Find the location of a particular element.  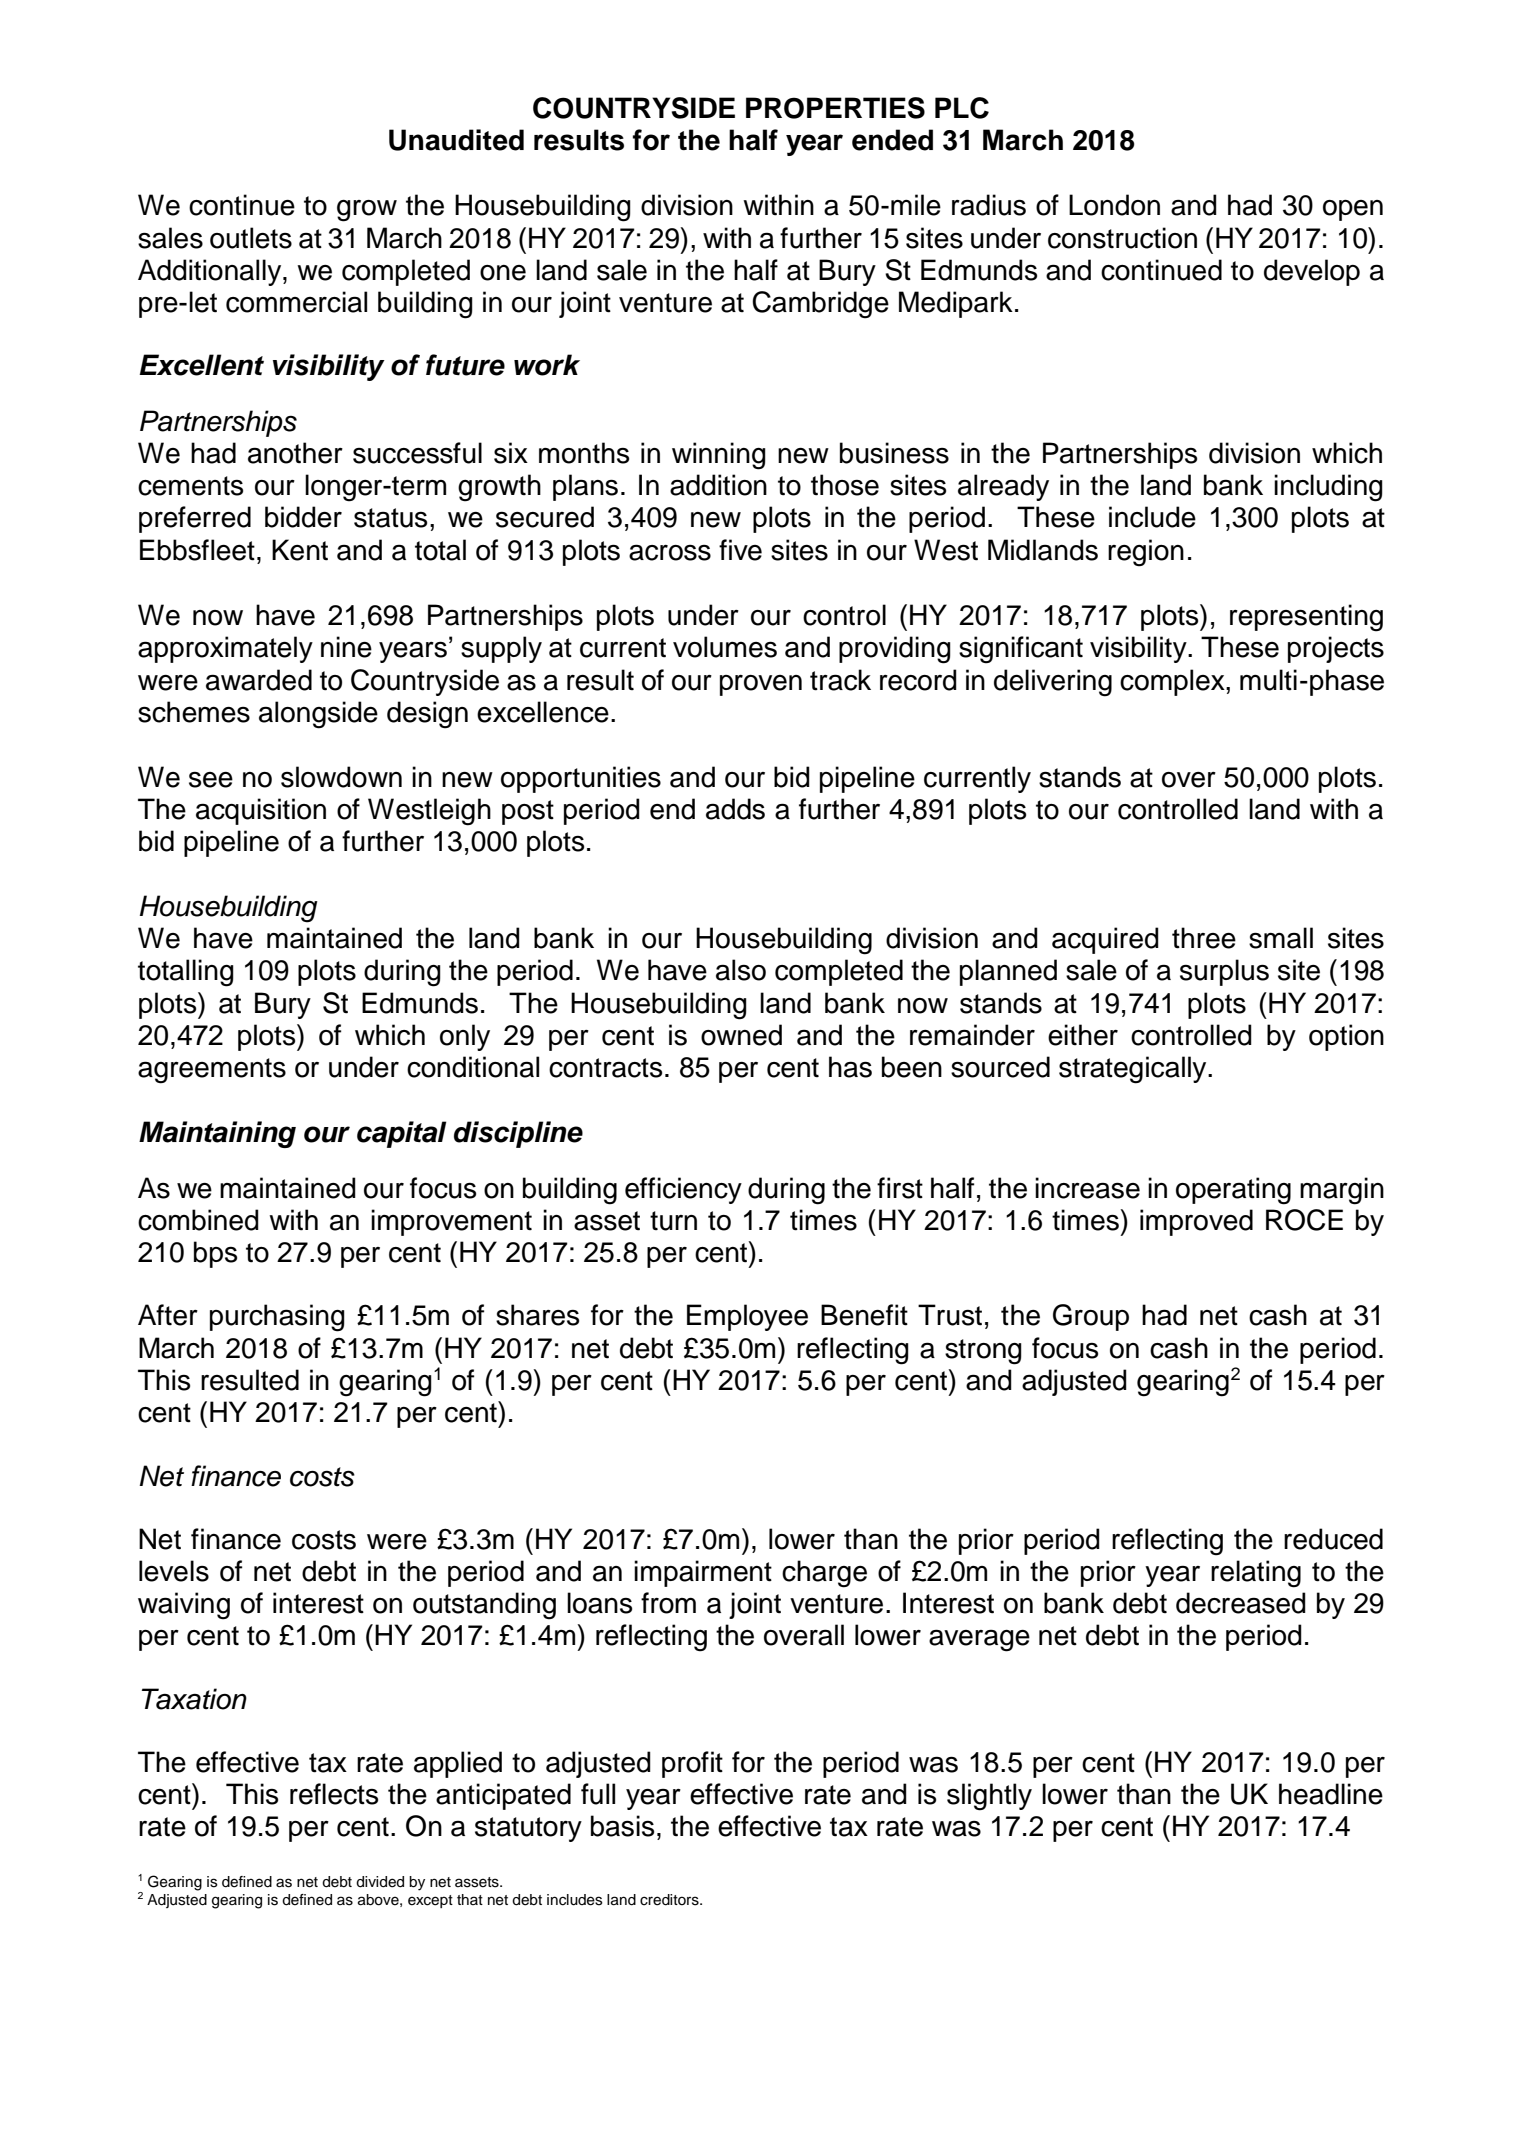

owned is located at coordinates (741, 1035).
